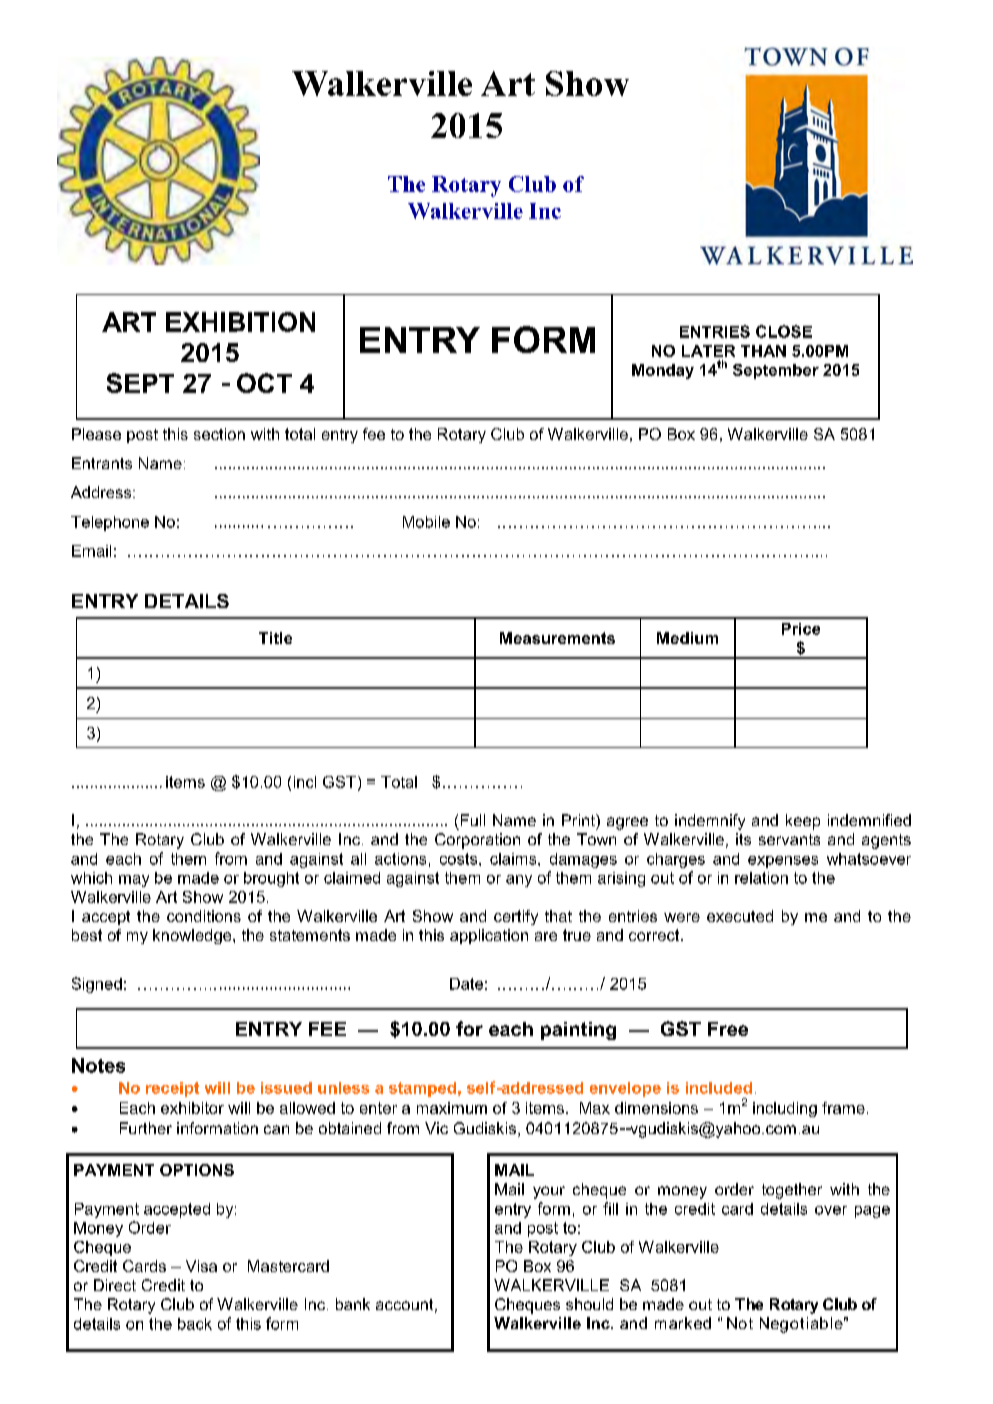  I want to click on may, so click(134, 881).
